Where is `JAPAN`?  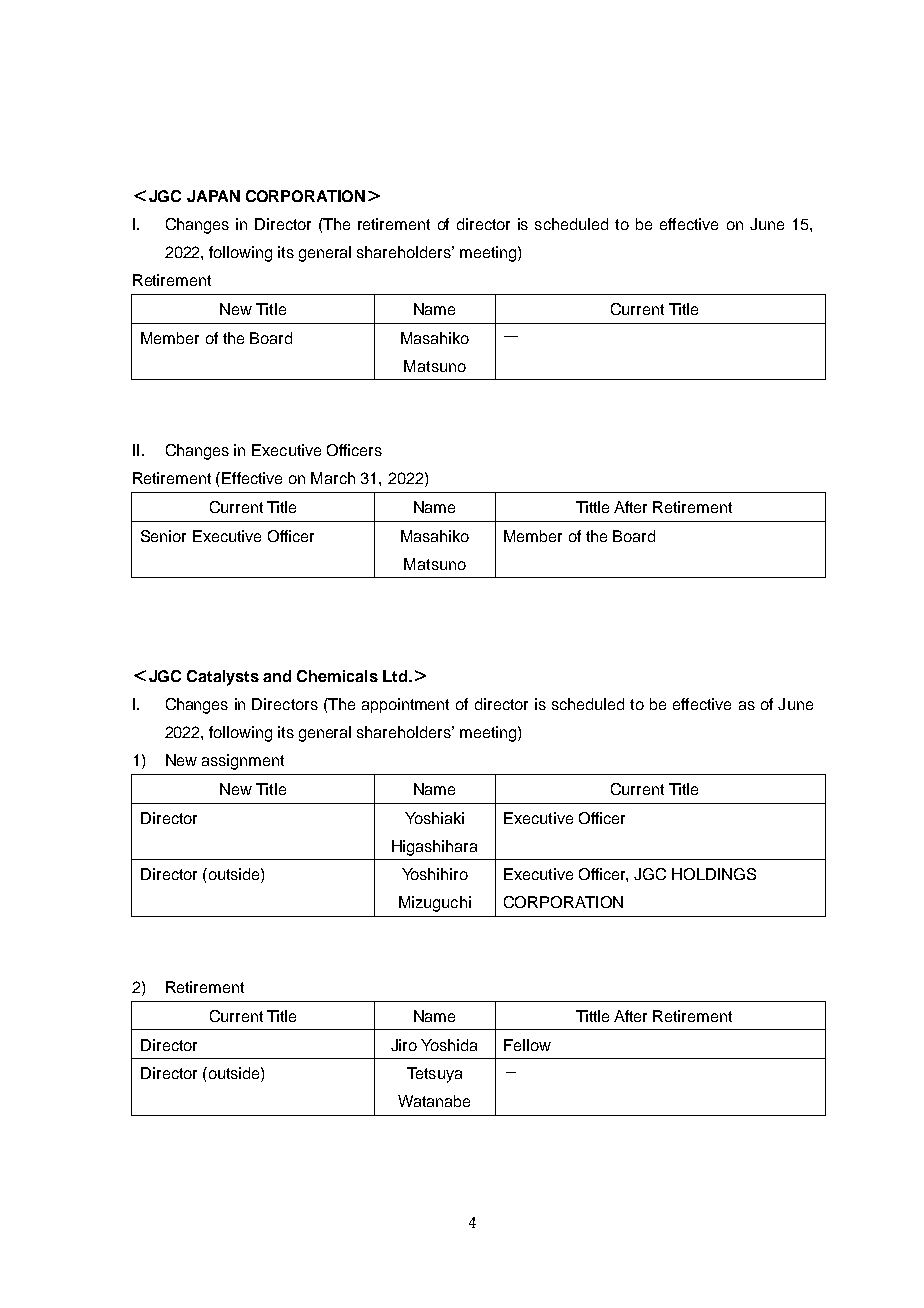
JAPAN is located at coordinates (213, 196).
